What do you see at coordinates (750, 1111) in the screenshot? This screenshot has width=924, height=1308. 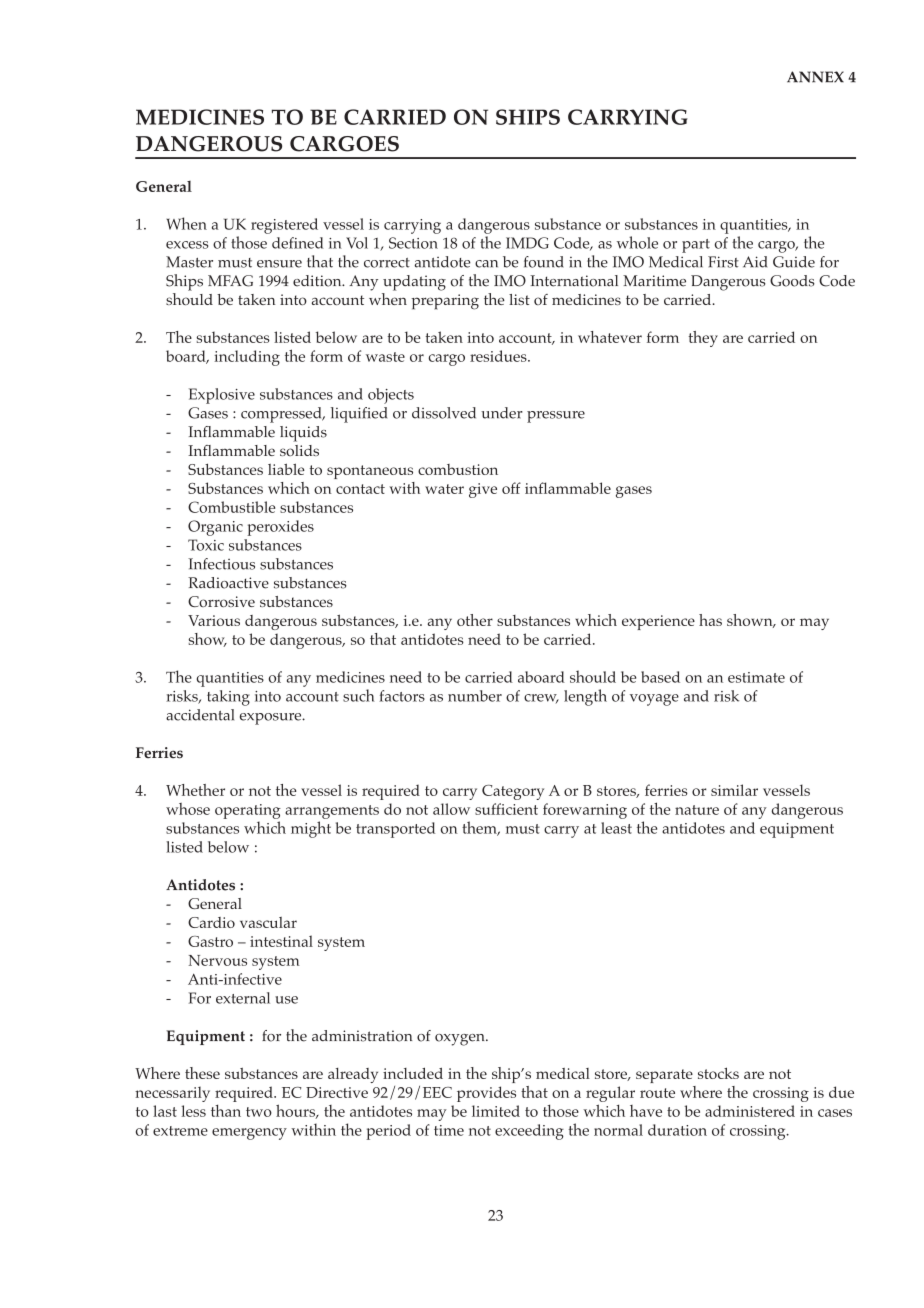 I see `administered` at bounding box center [750, 1111].
